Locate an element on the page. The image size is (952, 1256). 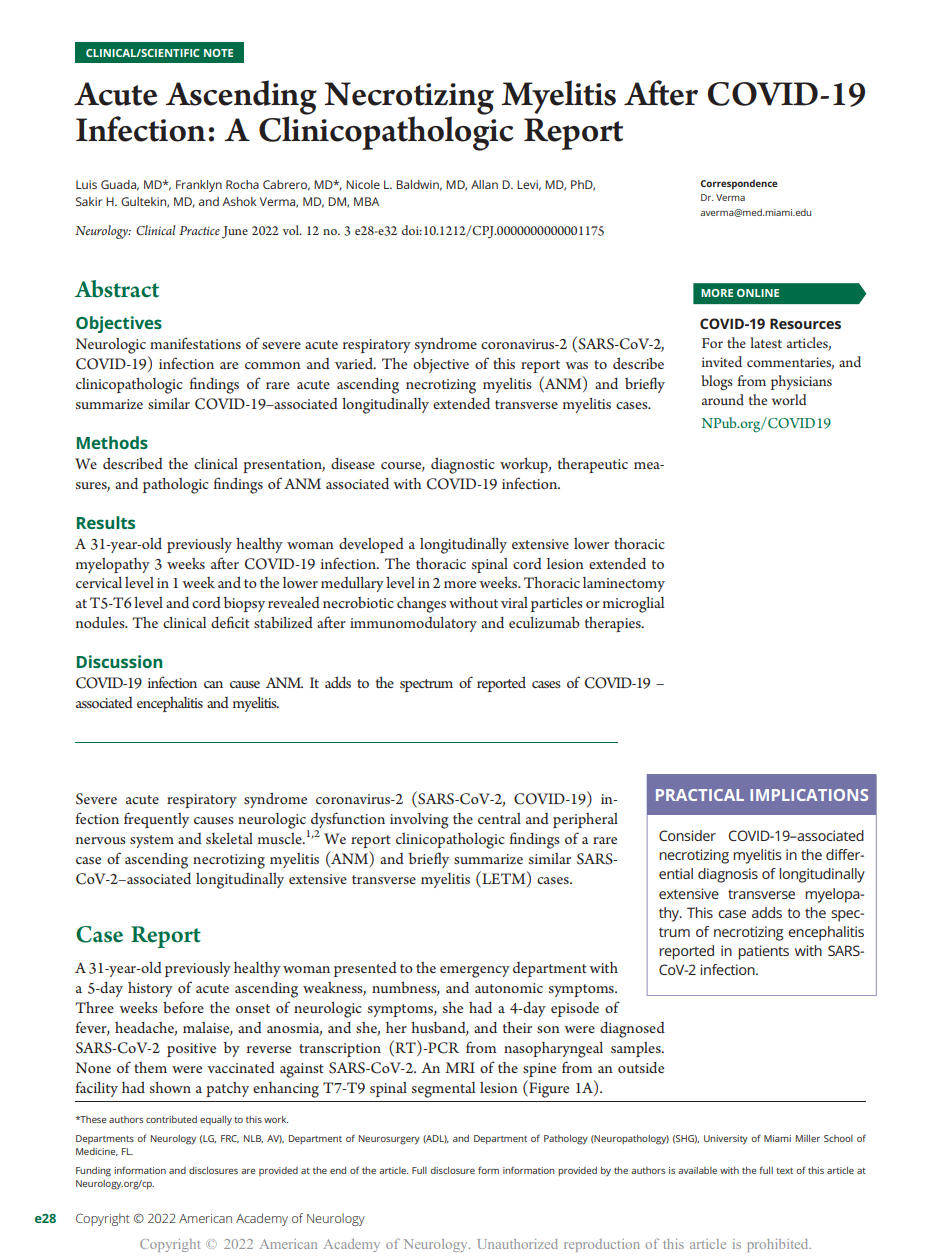
Consider is located at coordinates (687, 835).
